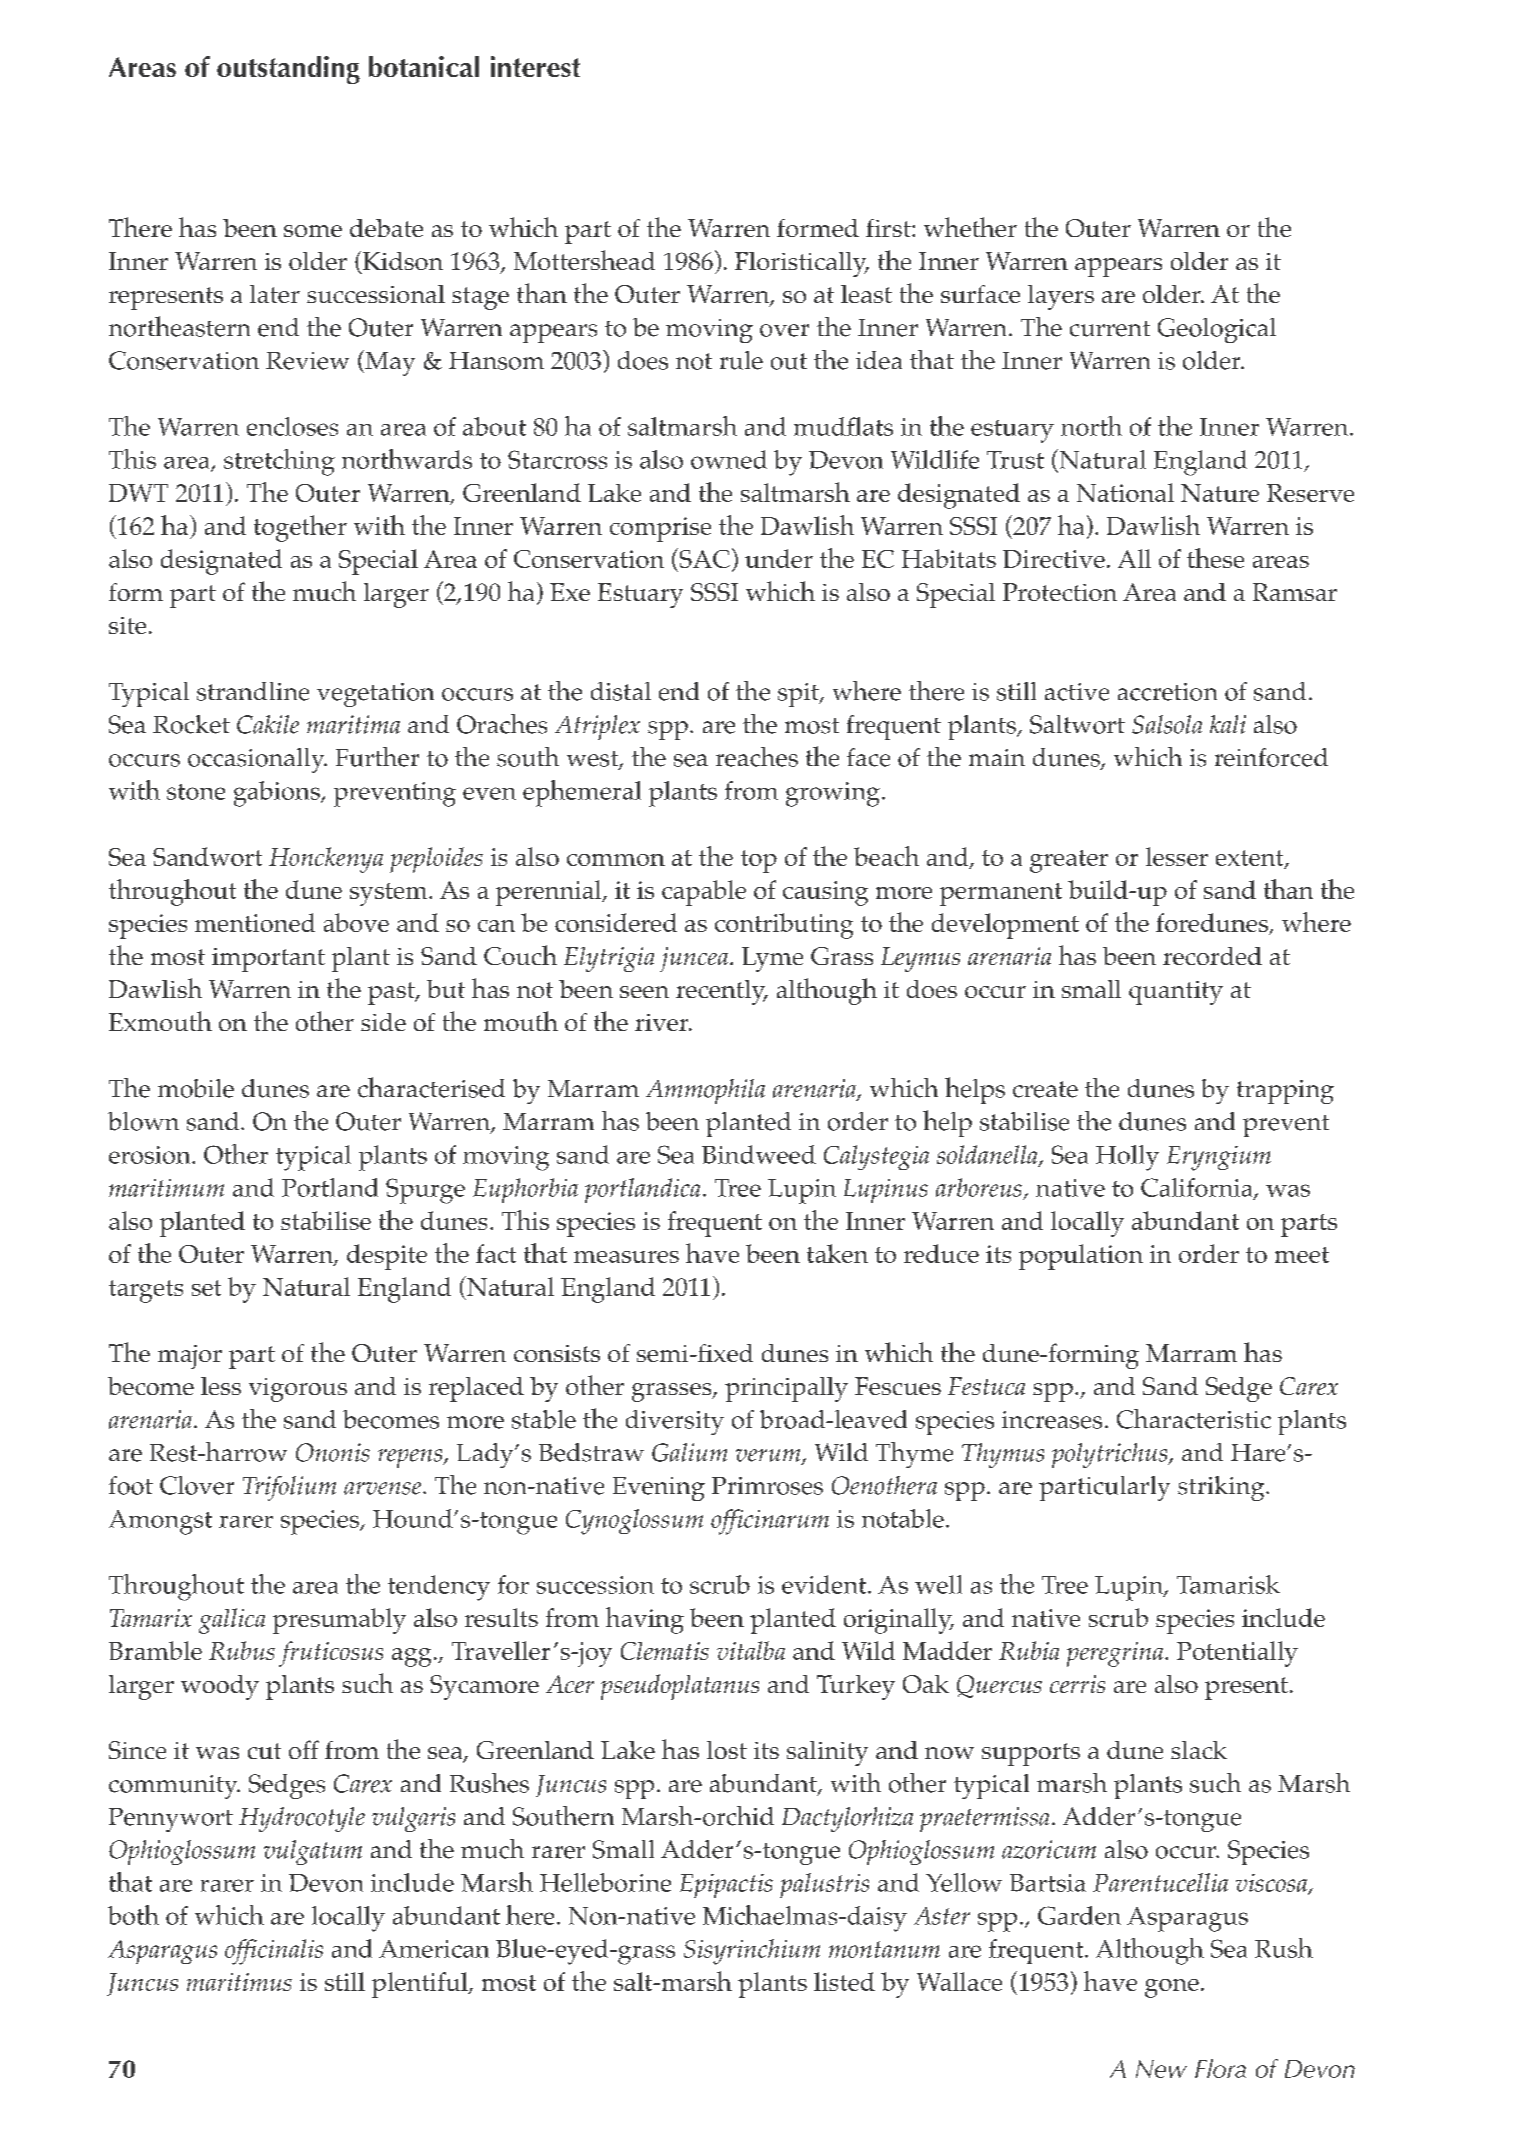 This screenshot has height=2142, width=1515. I want to click on layers, so click(1061, 297).
